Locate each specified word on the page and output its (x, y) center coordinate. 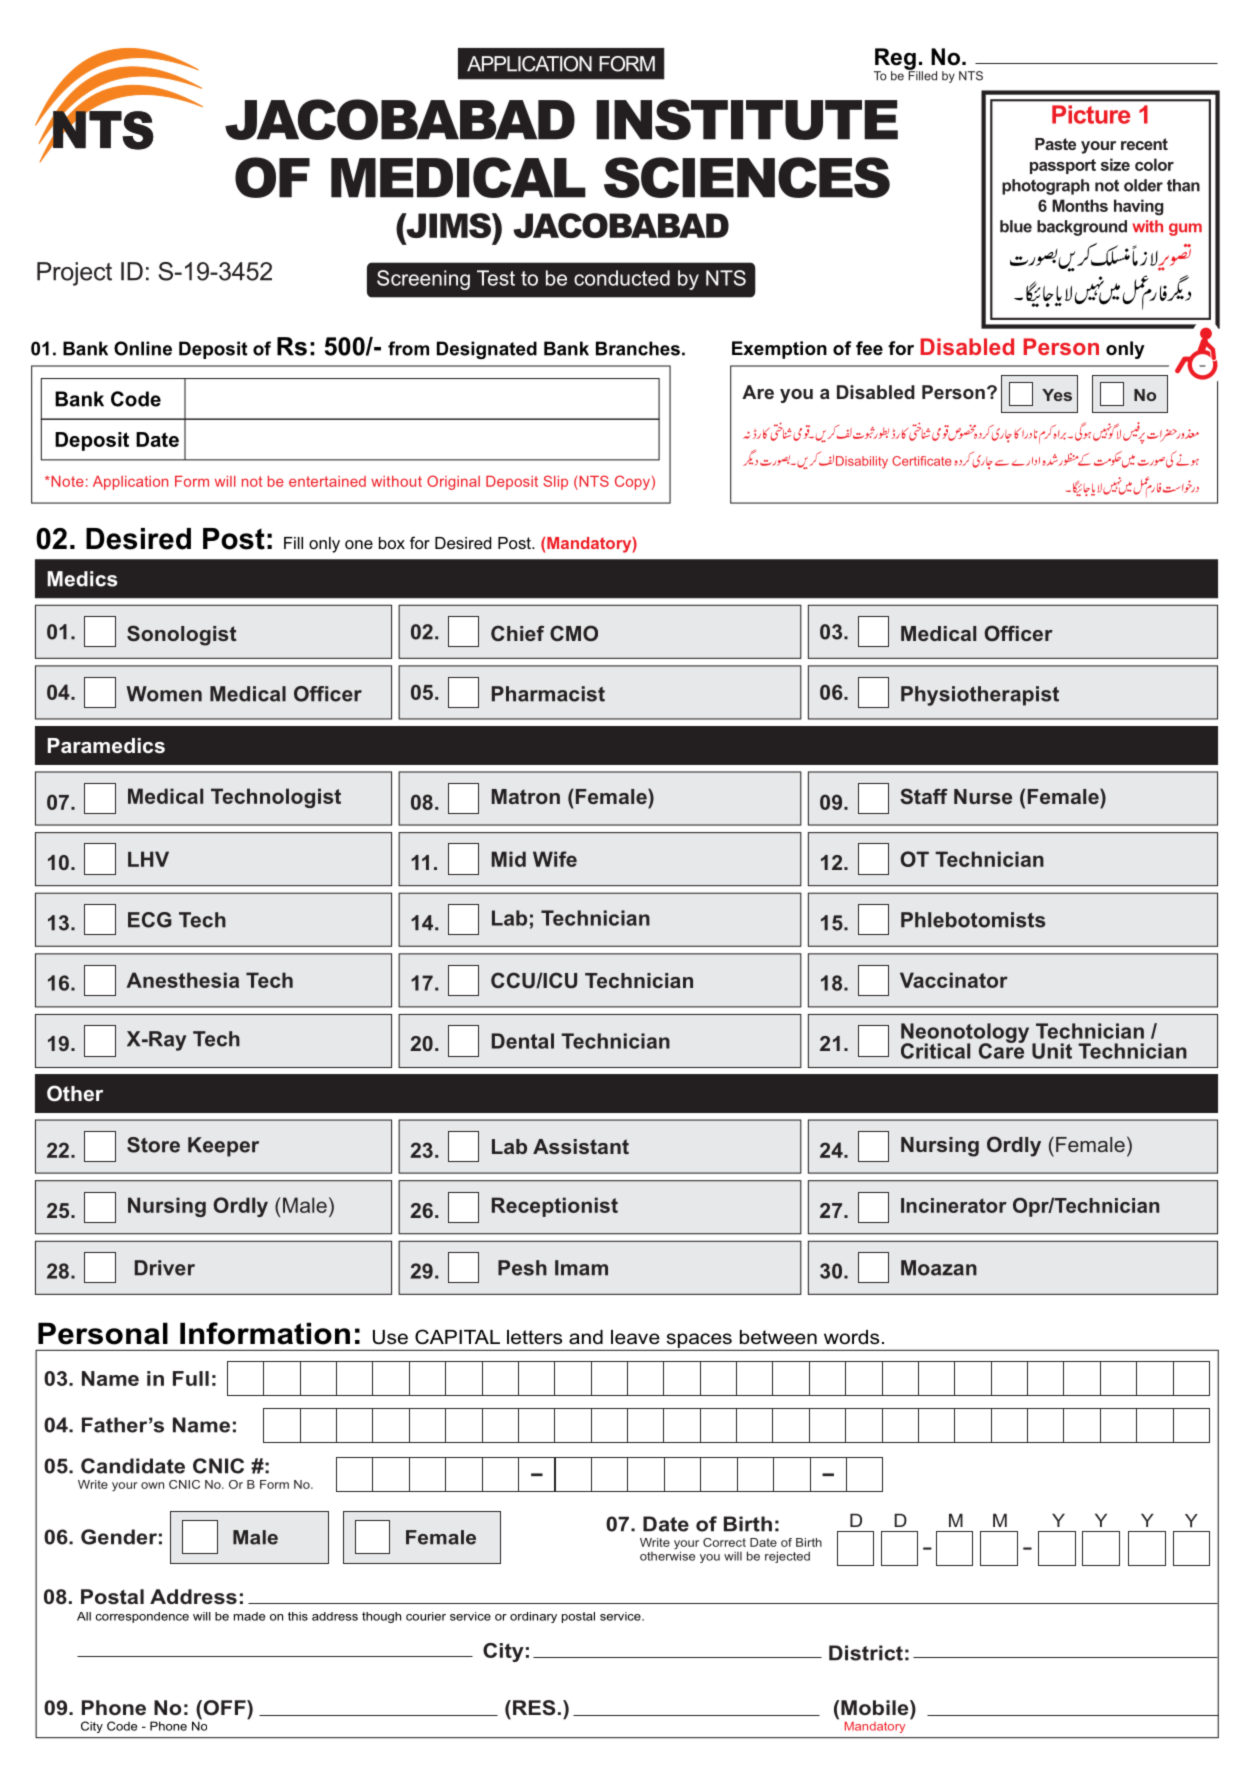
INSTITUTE (747, 119)
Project (74, 274)
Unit (1052, 1051)
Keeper (223, 1147)
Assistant (581, 1146)
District (866, 1653)
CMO (574, 633)
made (249, 1616)
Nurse (983, 796)
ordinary (533, 1617)
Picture (1091, 114)
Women (164, 694)
